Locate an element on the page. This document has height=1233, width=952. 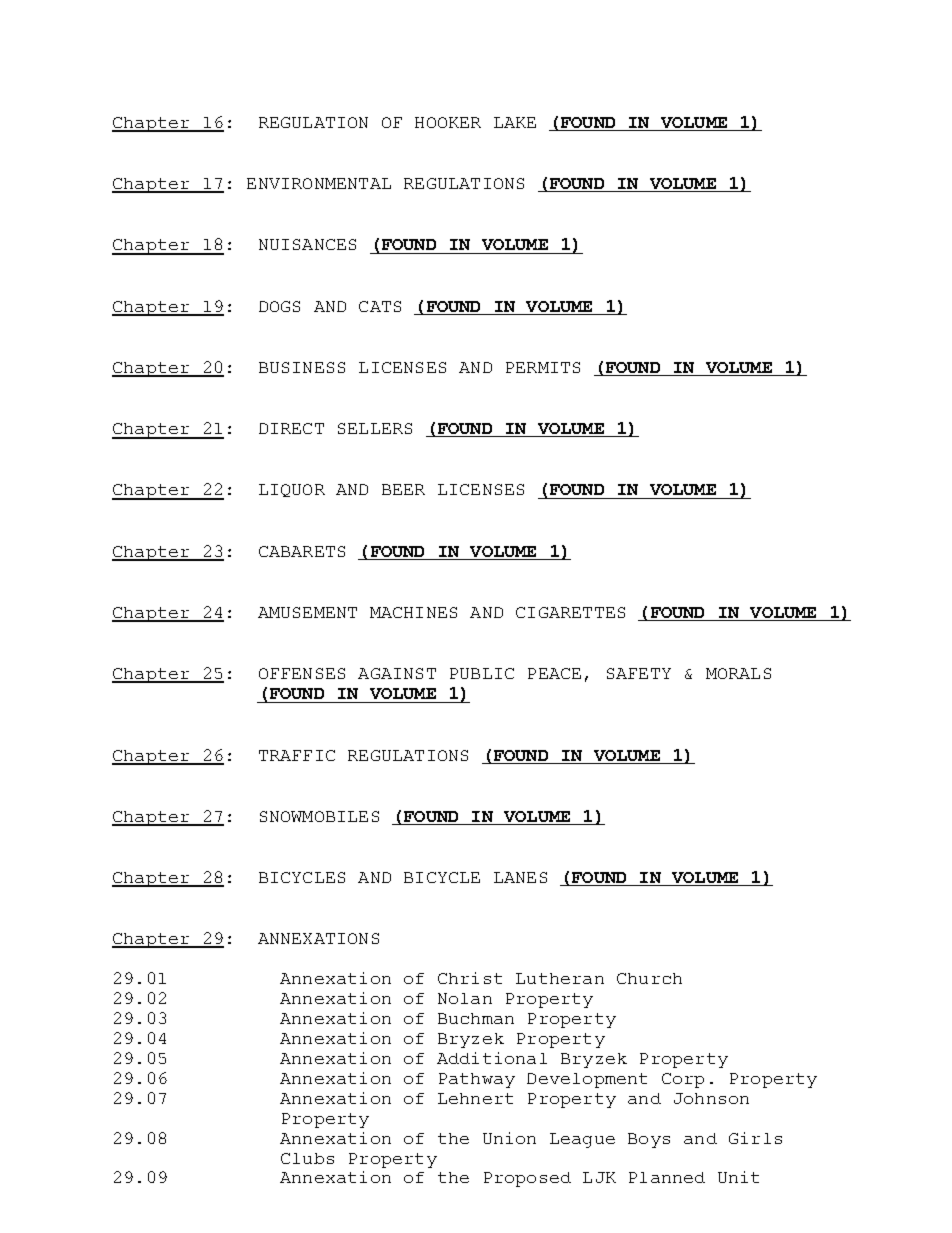
LAKE is located at coordinates (515, 122).
